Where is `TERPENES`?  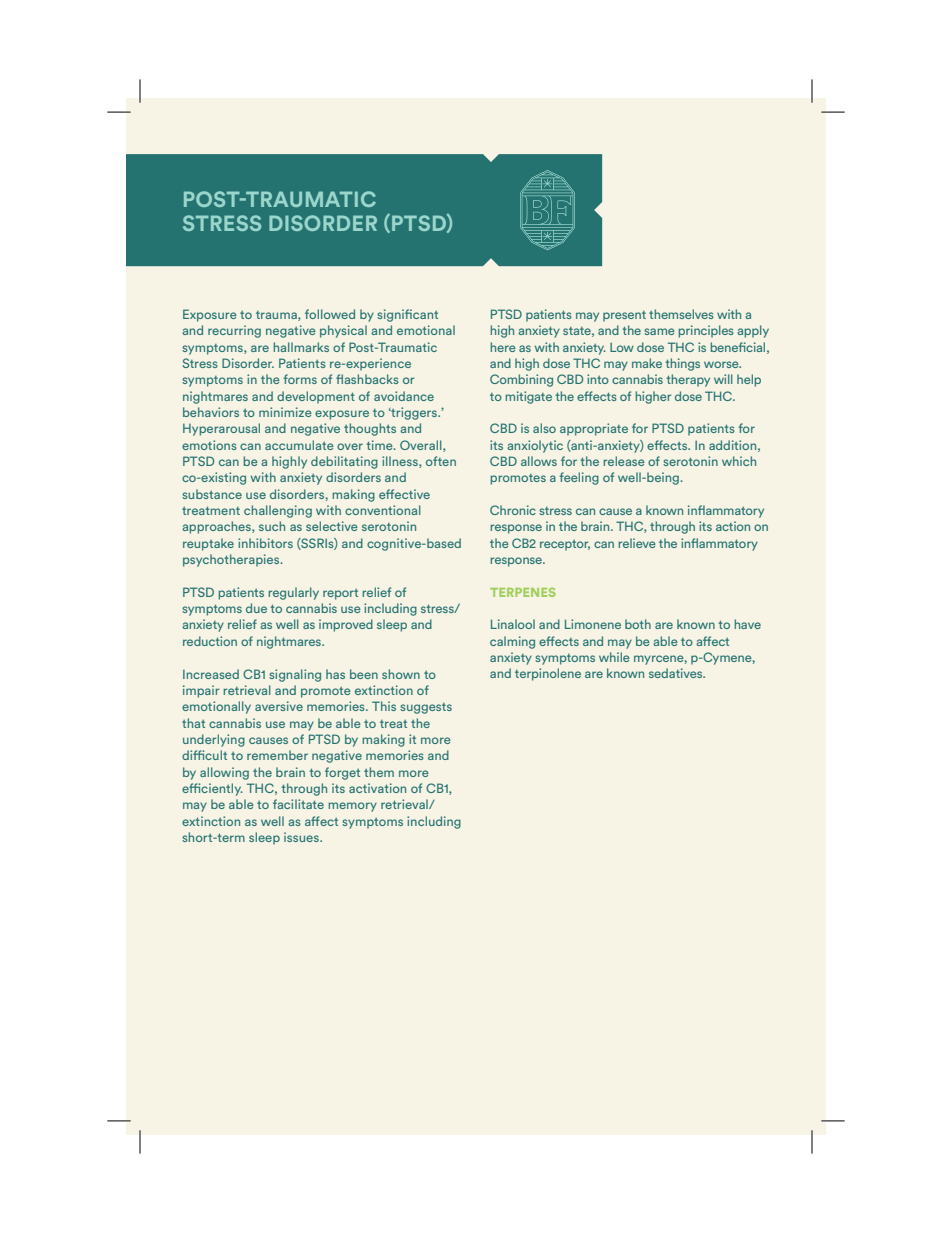 TERPENES is located at coordinates (523, 592).
